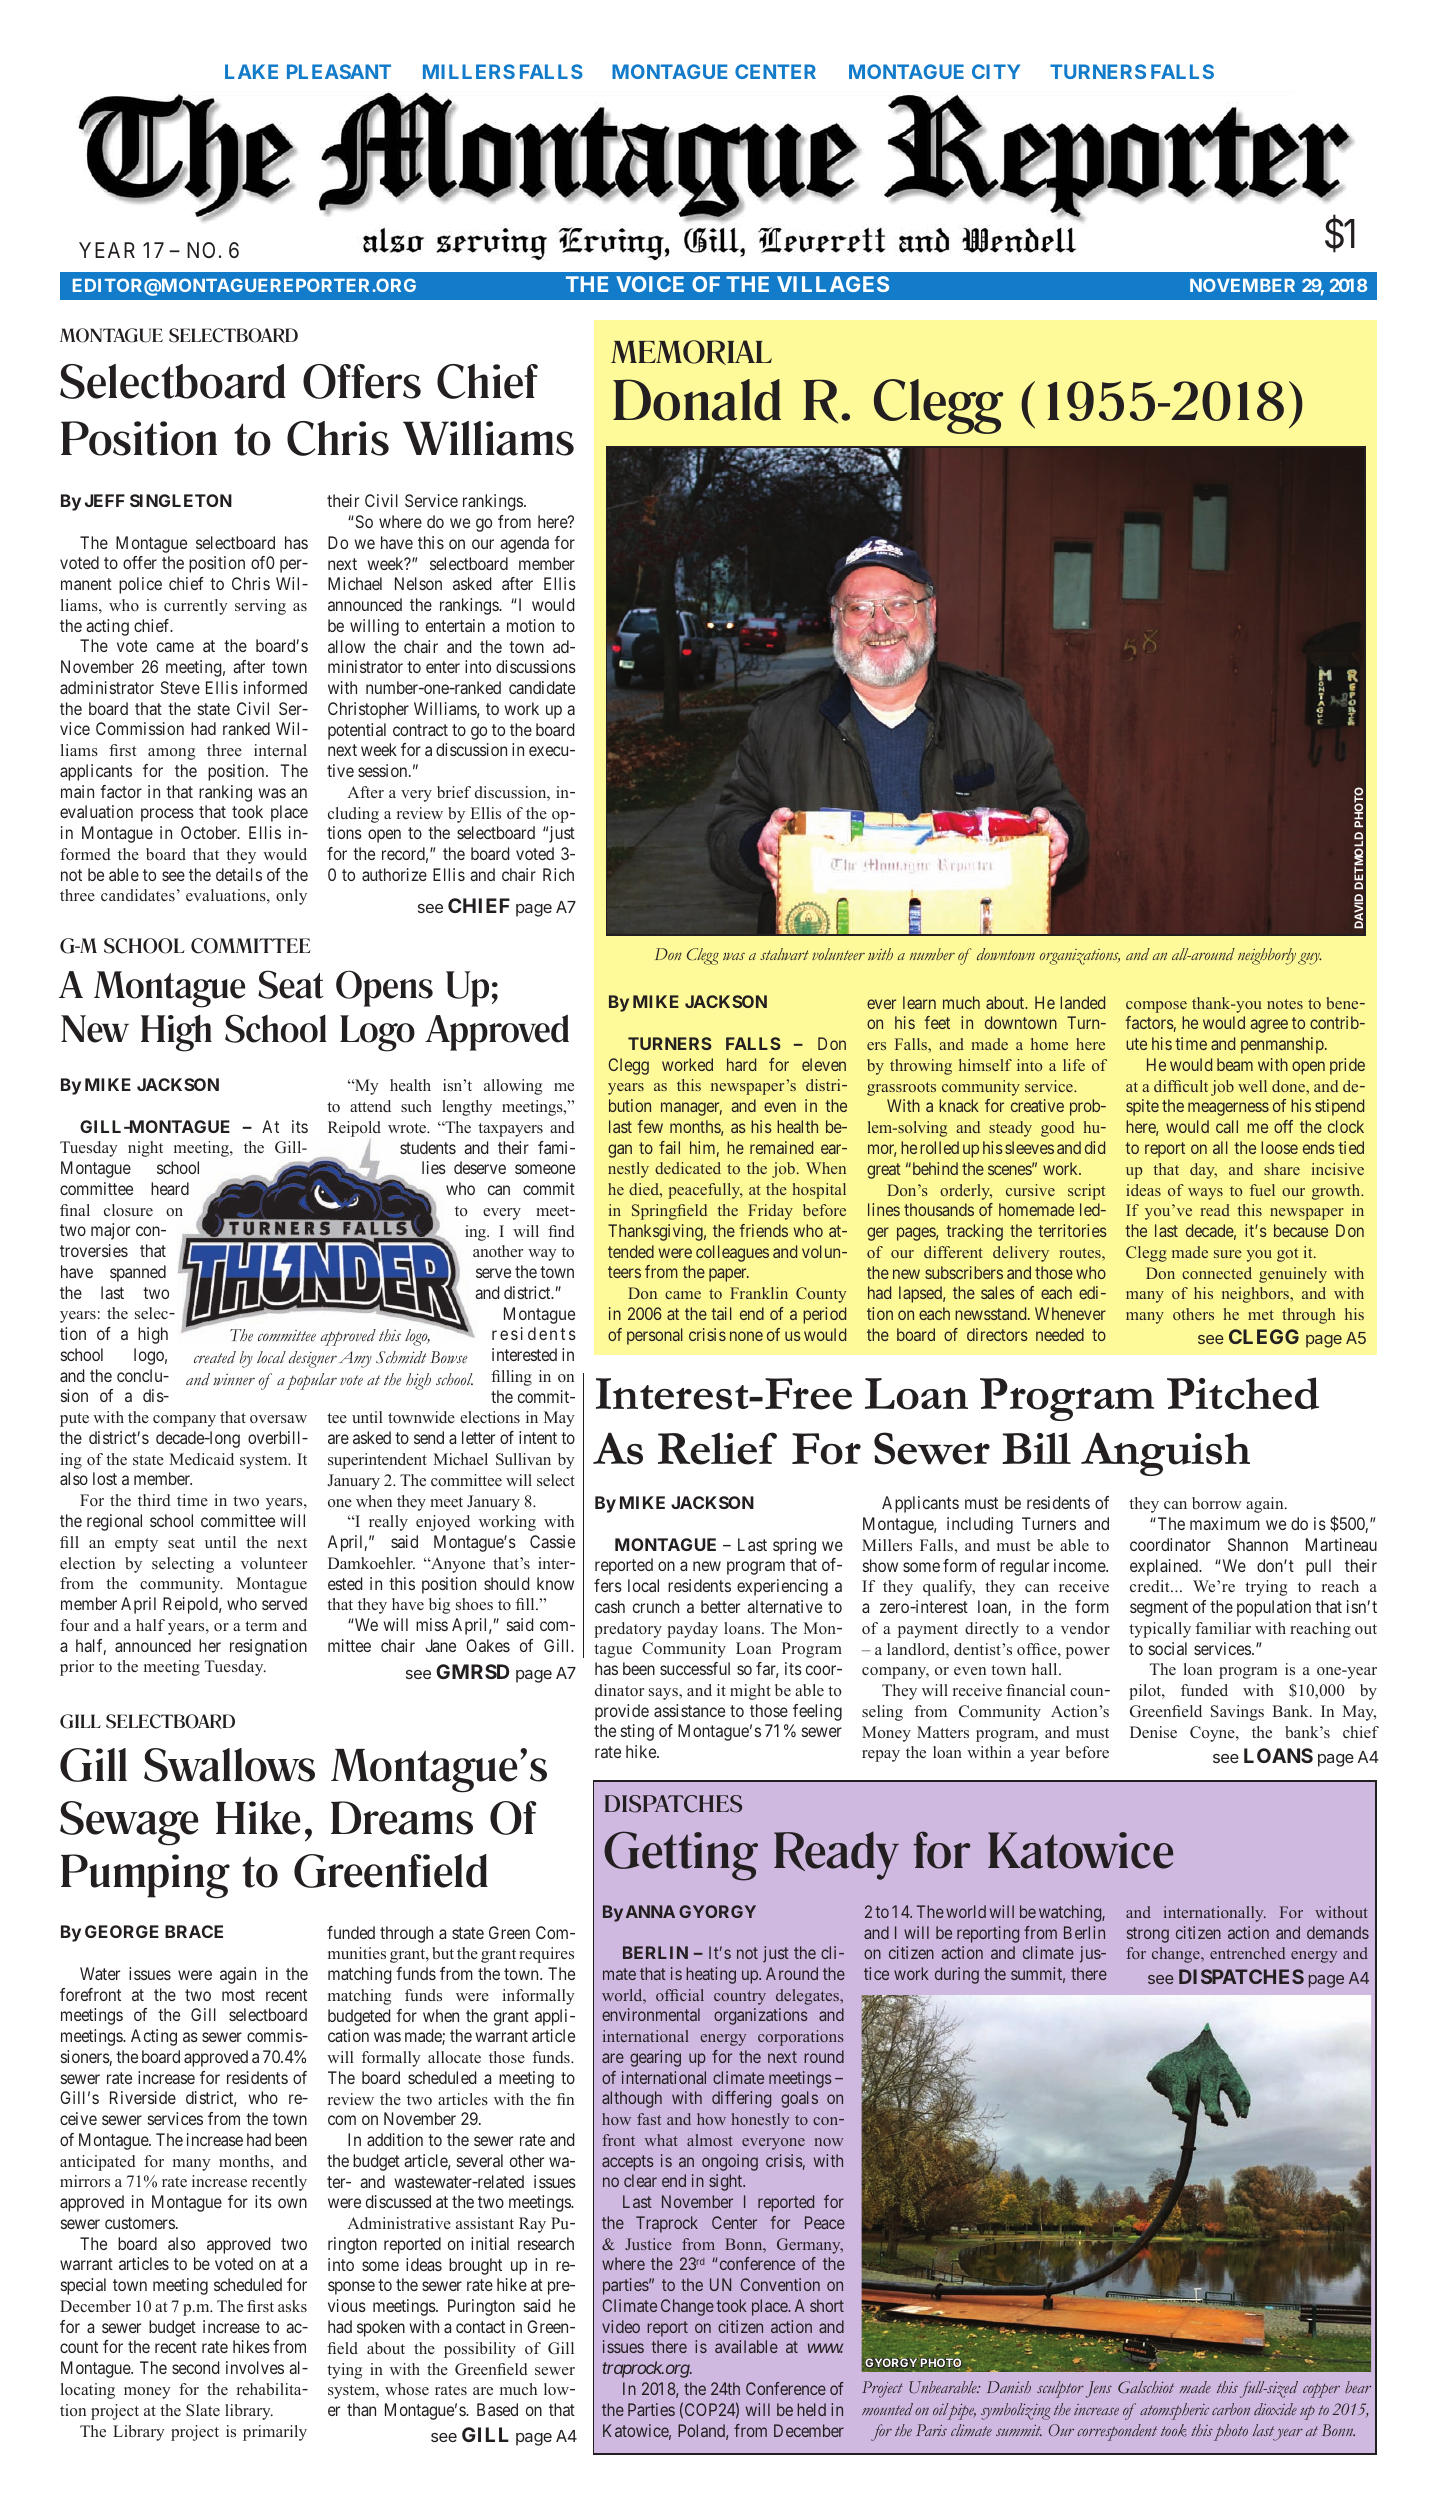  I want to click on October, so click(210, 832).
